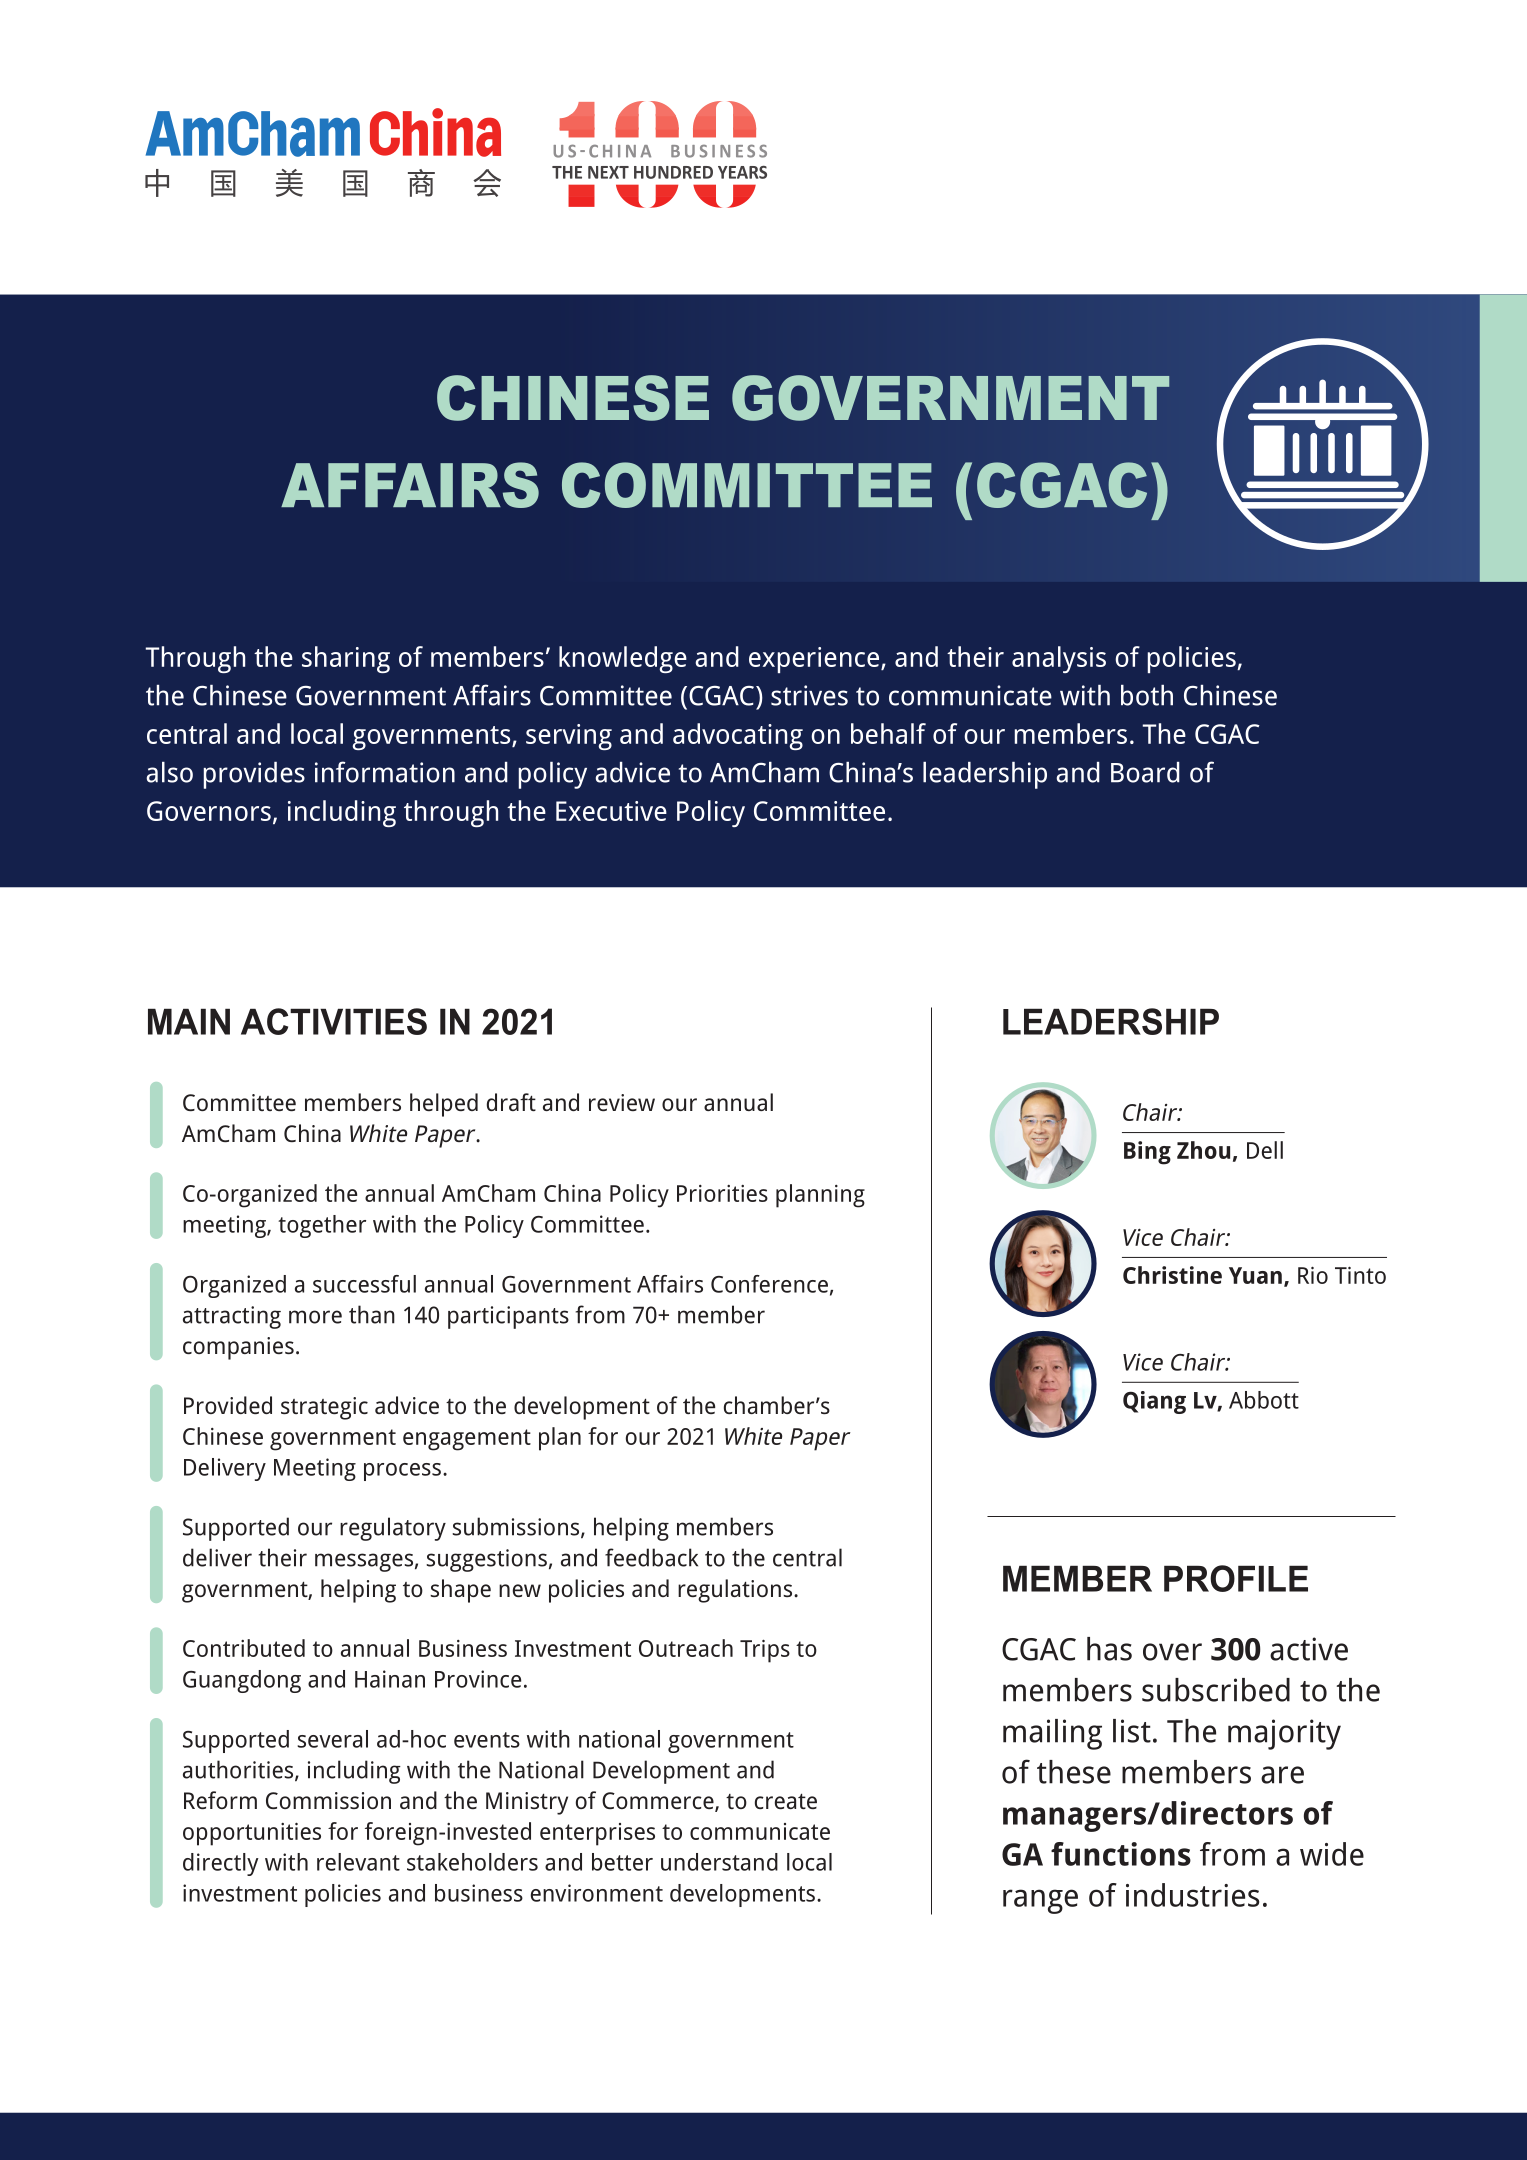  Describe the element at coordinates (809, 695) in the document. I see `strives` at that location.
